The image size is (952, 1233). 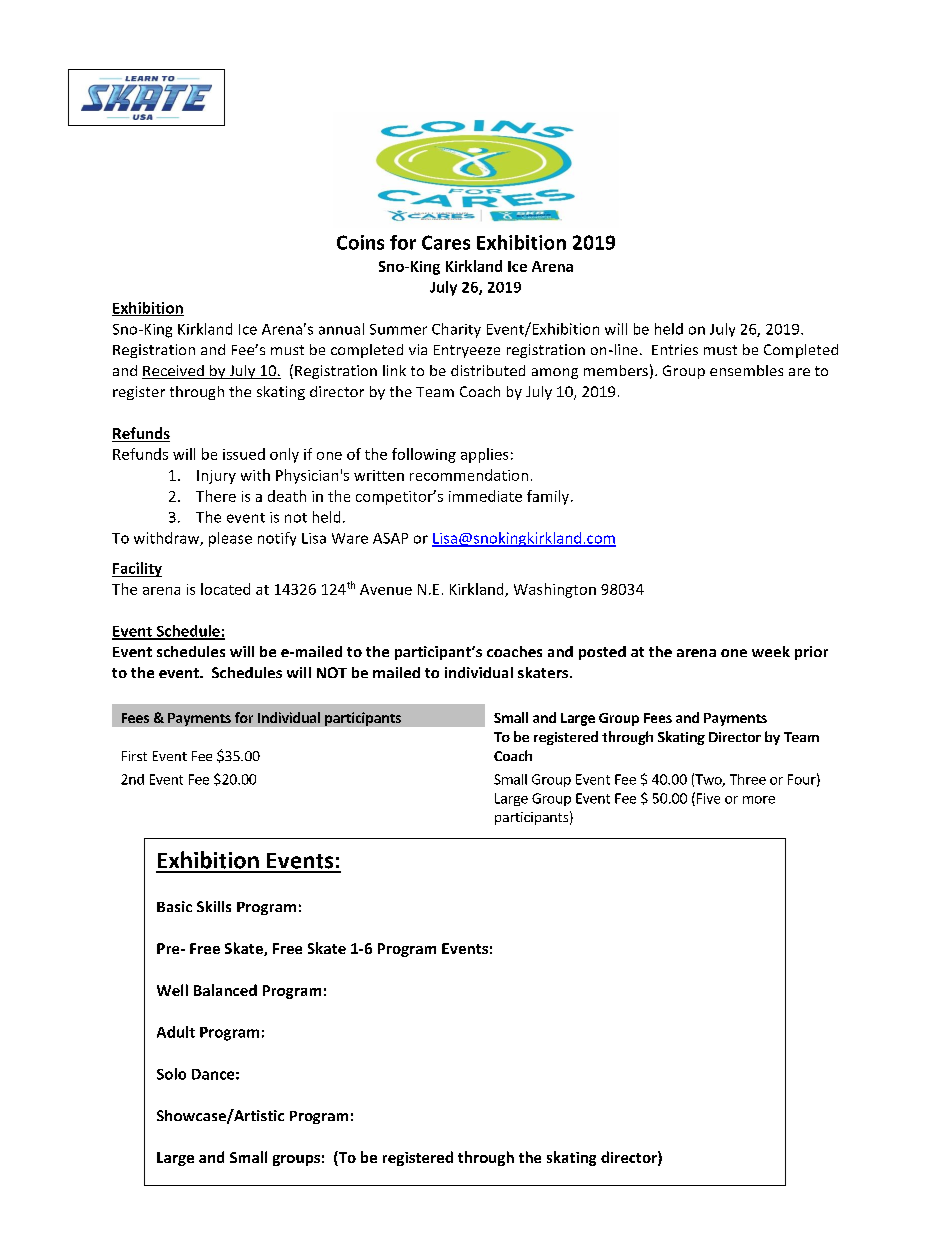 What do you see at coordinates (602, 653) in the screenshot?
I see `posted` at bounding box center [602, 653].
